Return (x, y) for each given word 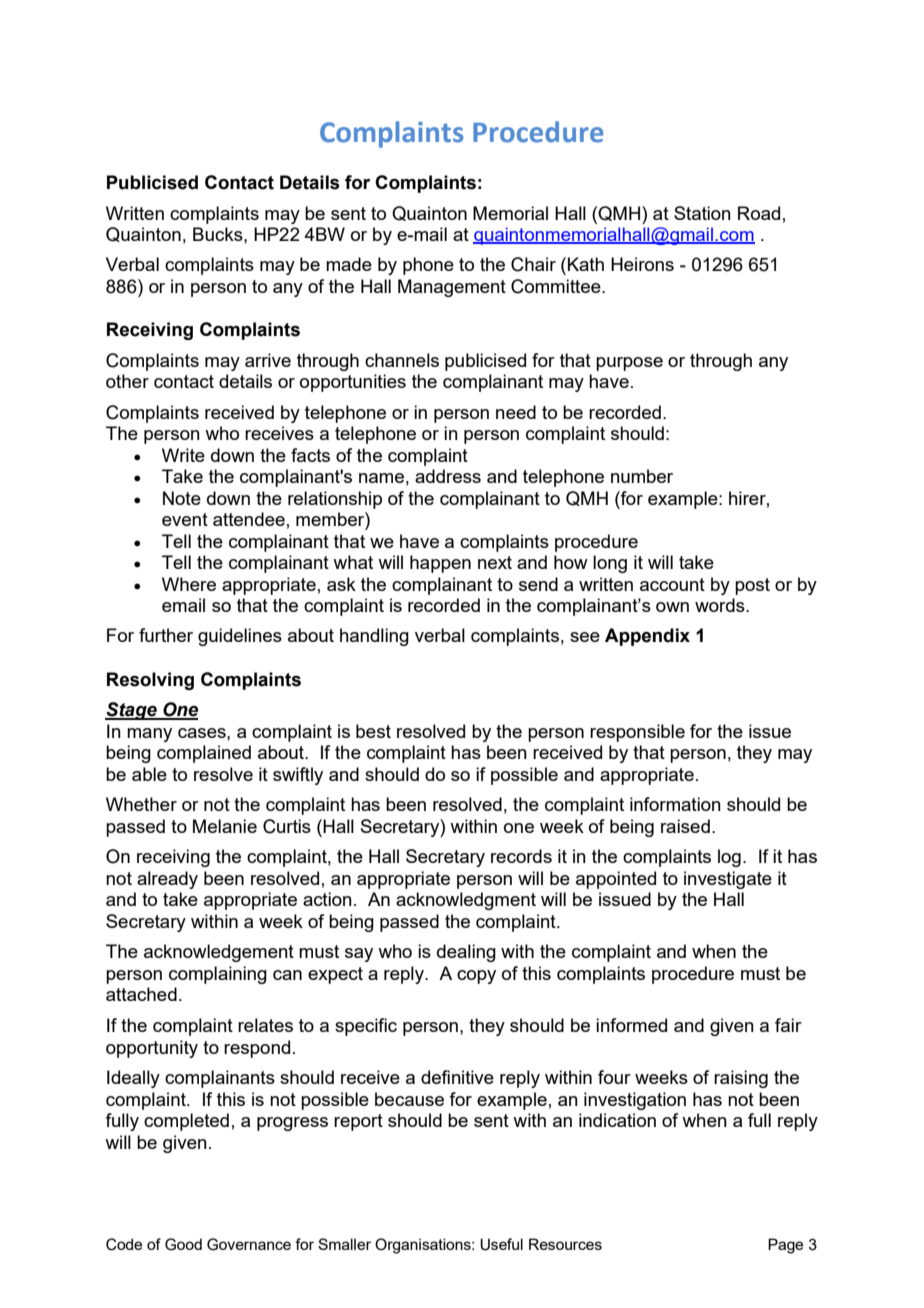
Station (702, 213)
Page (785, 1246)
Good (183, 1244)
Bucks (219, 234)
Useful (501, 1244)
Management (452, 288)
